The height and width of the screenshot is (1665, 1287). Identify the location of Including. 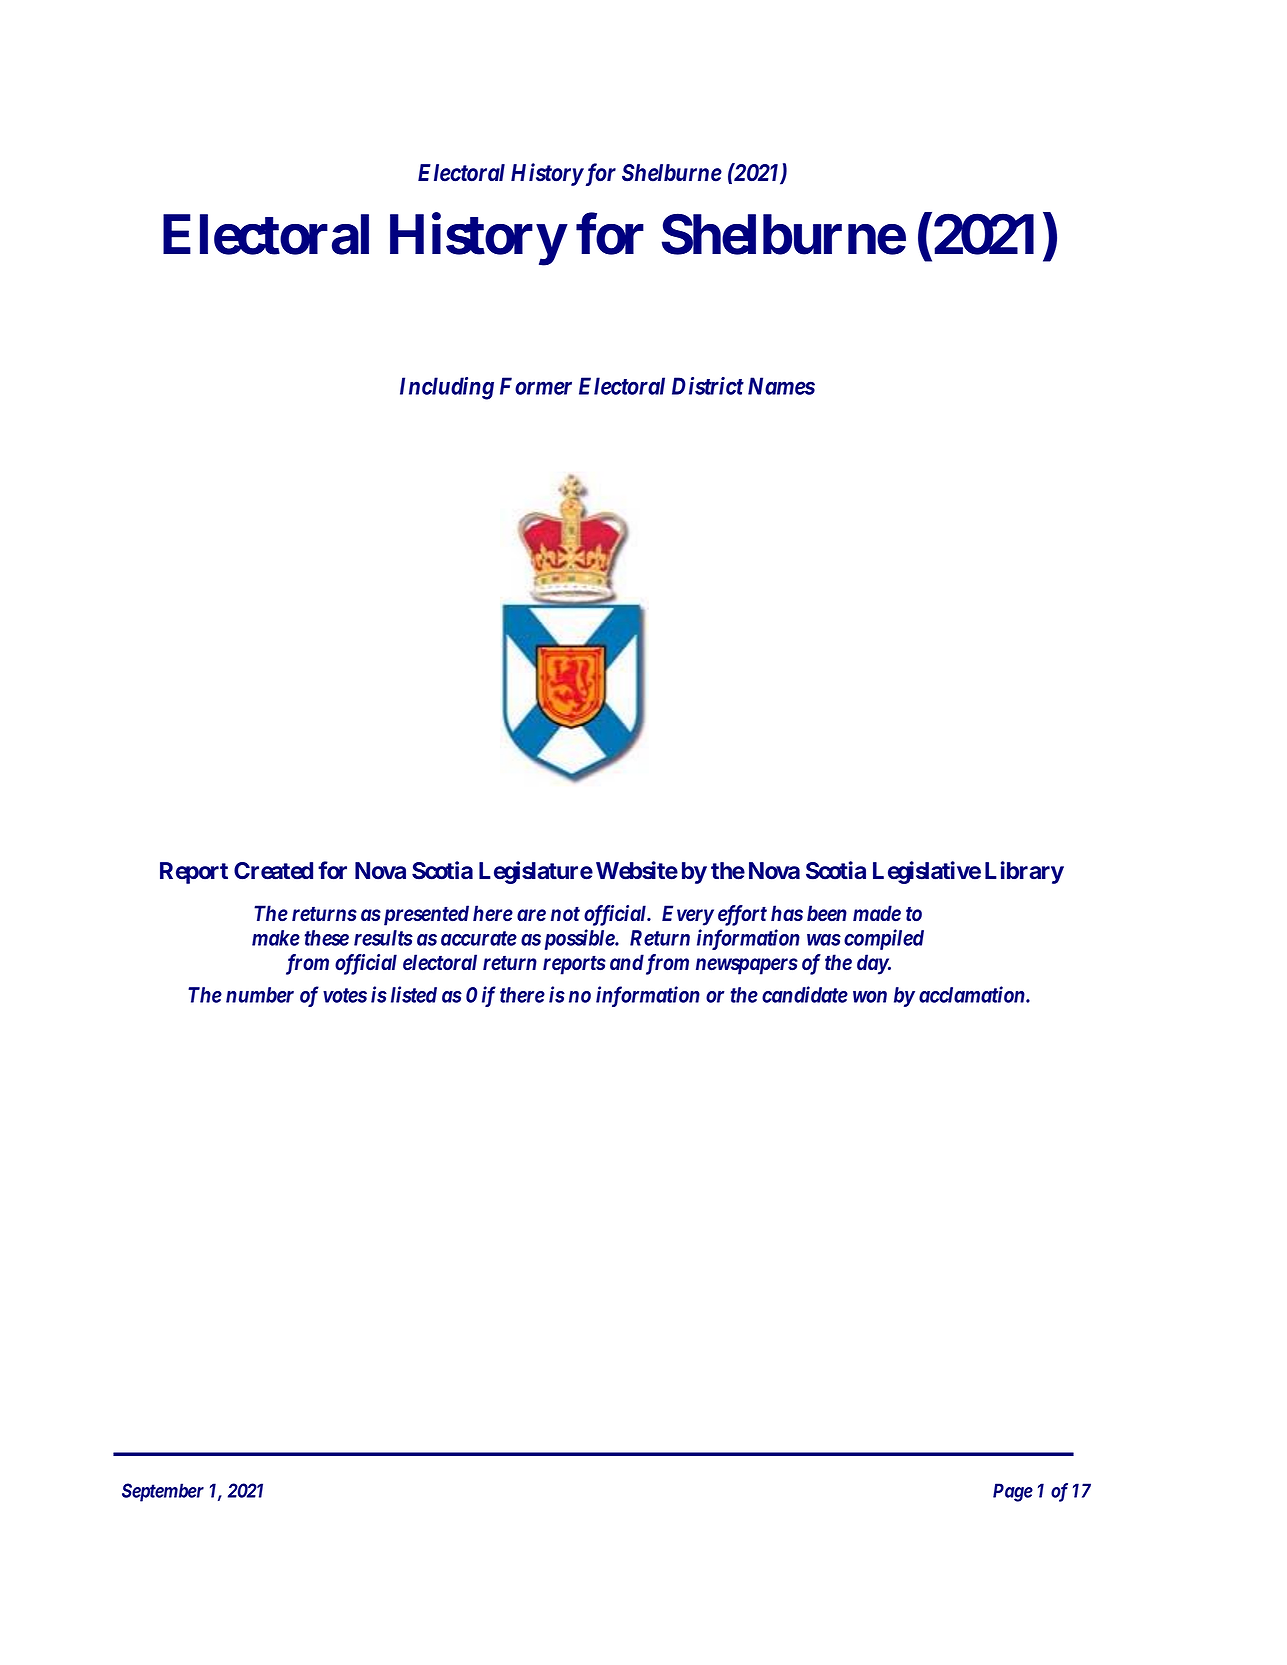
(447, 388).
